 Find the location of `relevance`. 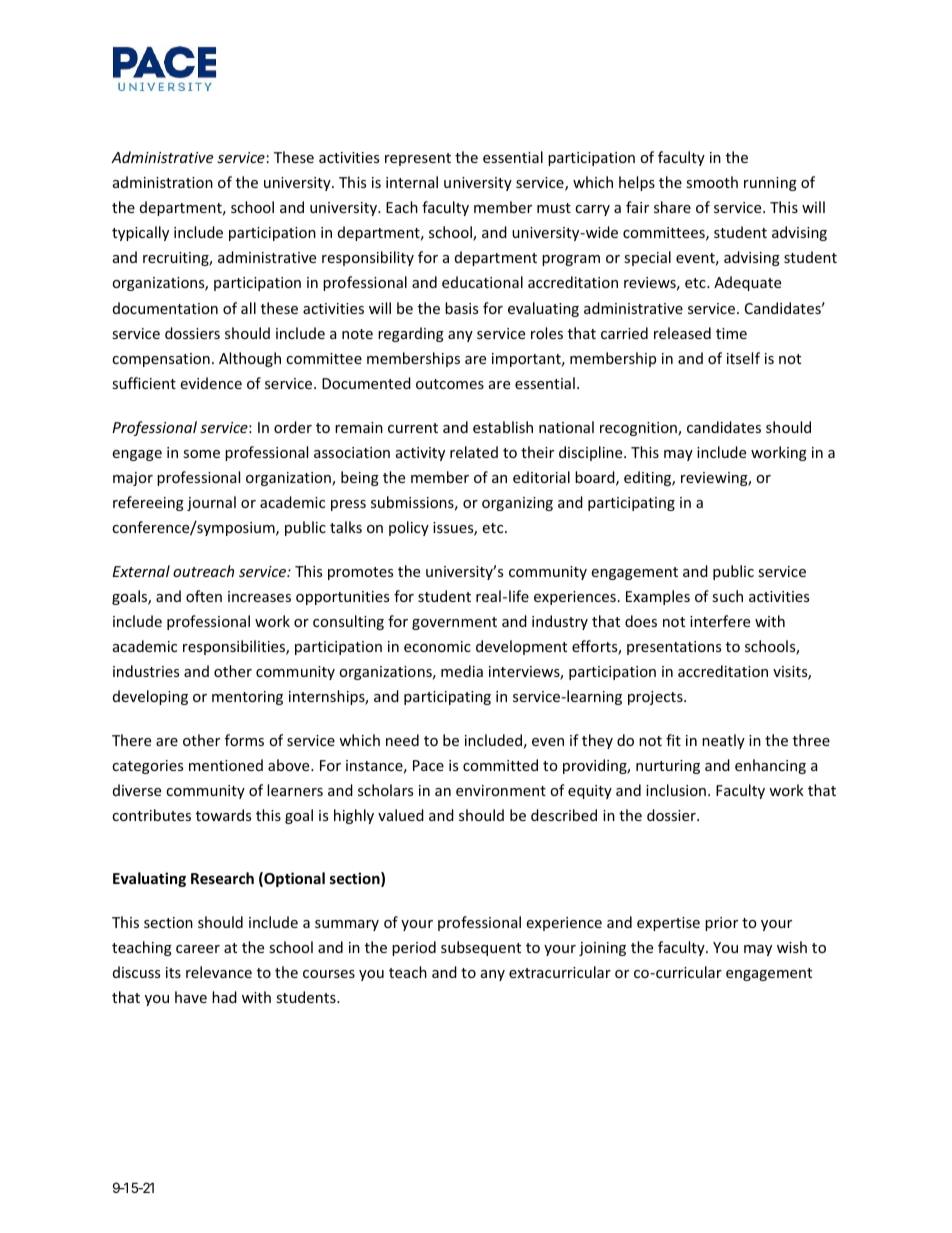

relevance is located at coordinates (219, 972).
